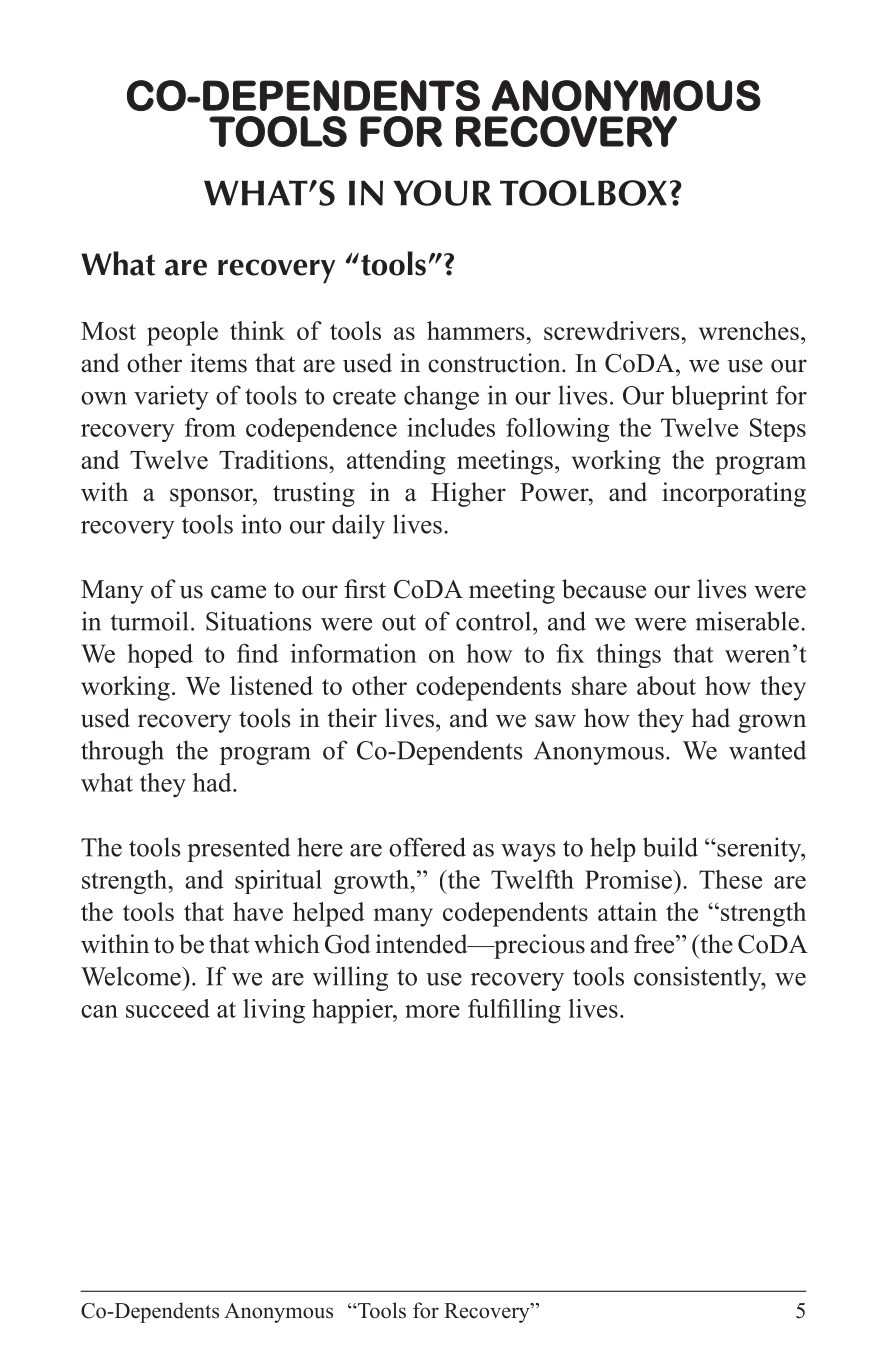 The height and width of the screenshot is (1372, 887). Describe the element at coordinates (583, 193) in the screenshot. I see `TOOLBOX` at that location.
